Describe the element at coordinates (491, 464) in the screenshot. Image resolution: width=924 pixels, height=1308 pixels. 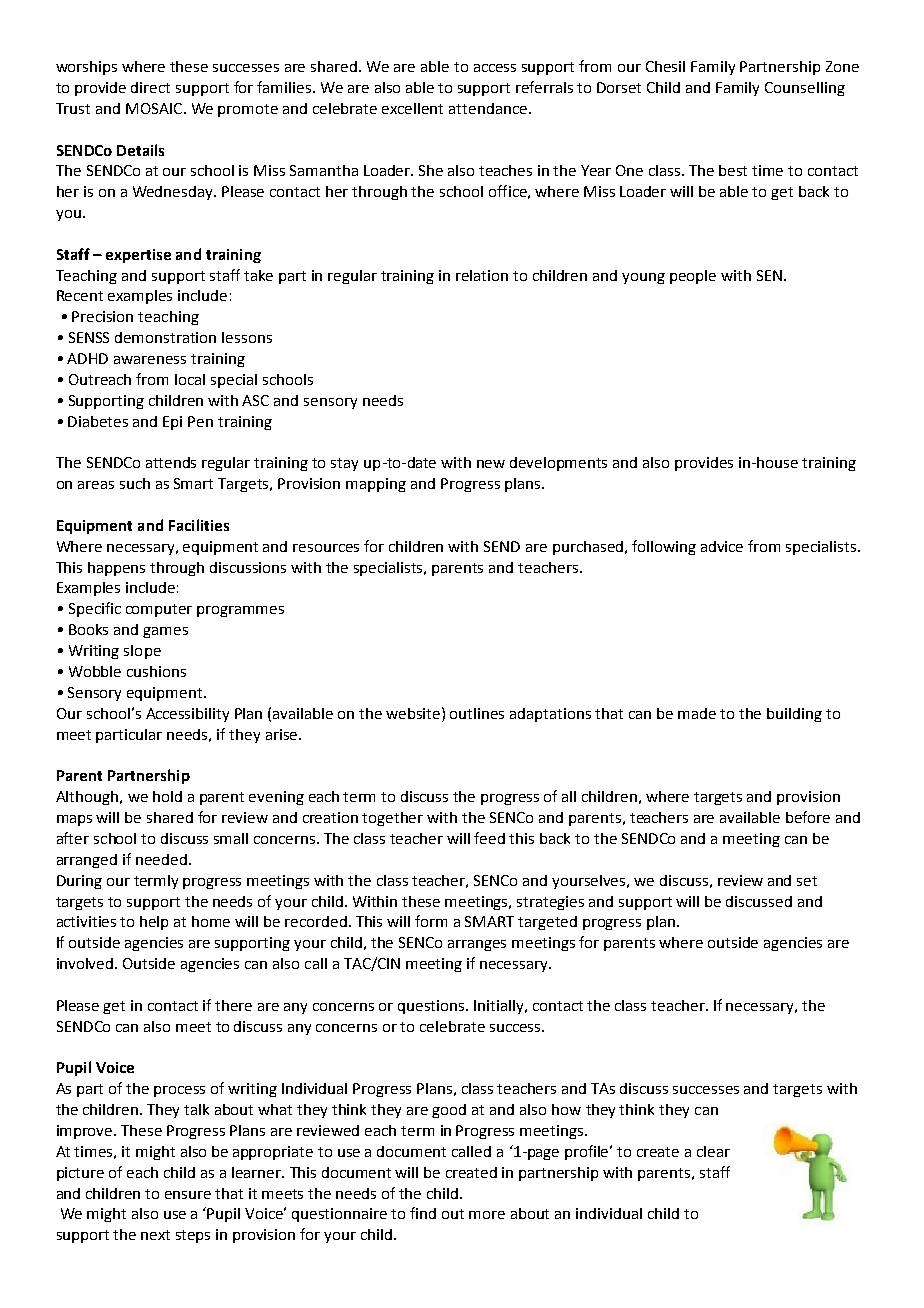
I see `new` at that location.
